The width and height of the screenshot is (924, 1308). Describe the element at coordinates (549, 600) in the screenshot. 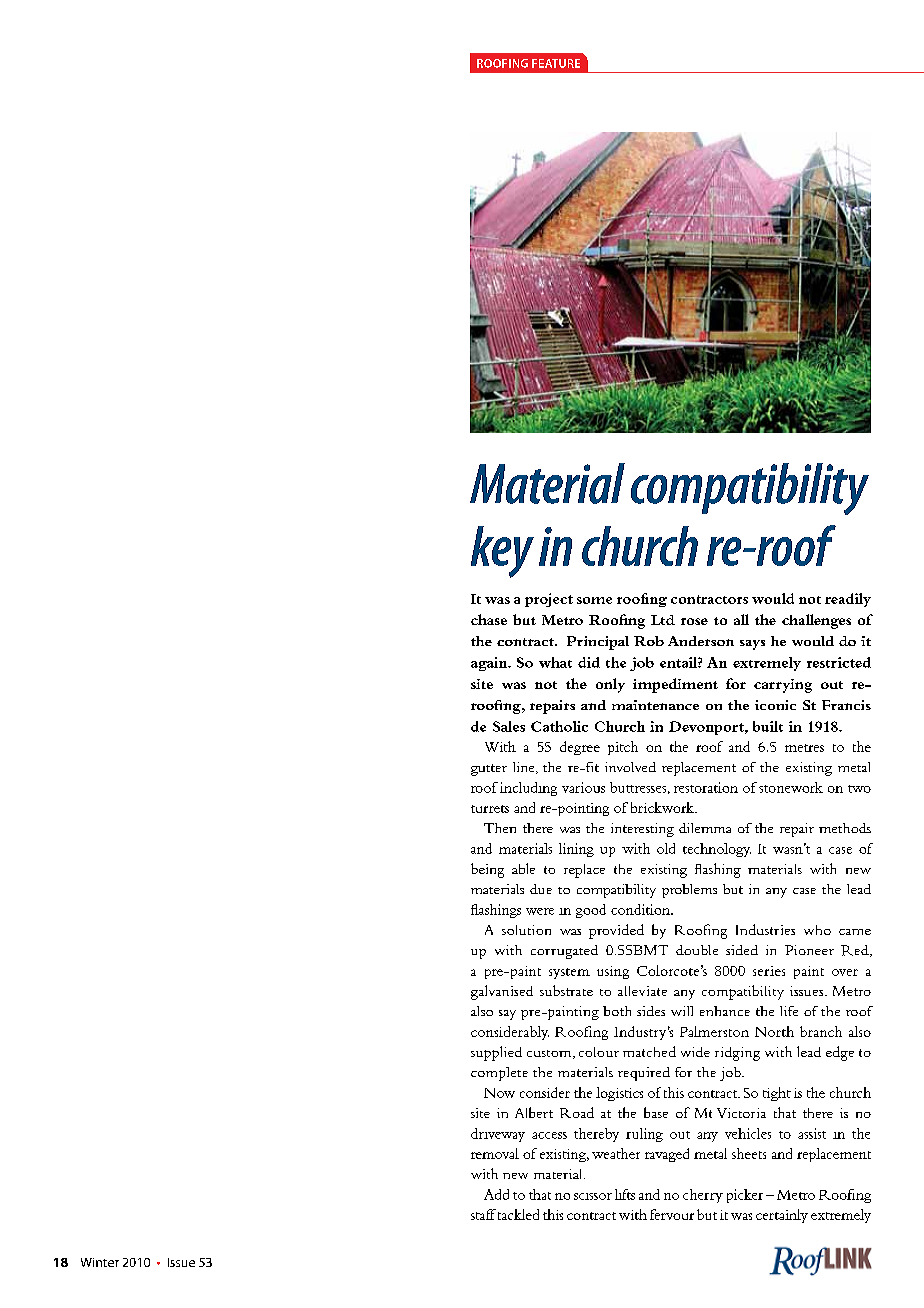

I see `project` at that location.
